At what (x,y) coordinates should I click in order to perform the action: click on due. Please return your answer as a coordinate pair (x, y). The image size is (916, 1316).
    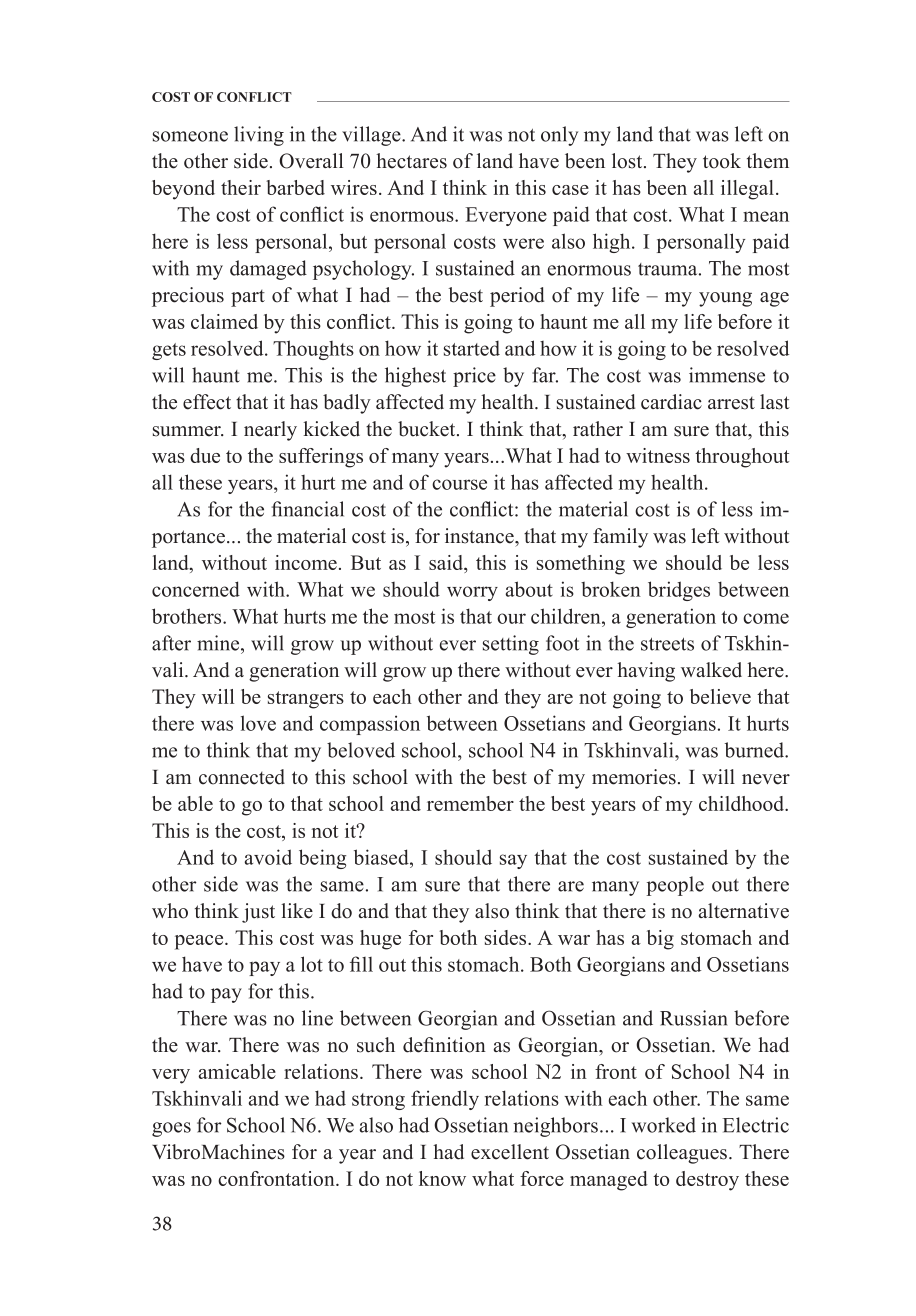
    Looking at the image, I should click on (205, 455).
